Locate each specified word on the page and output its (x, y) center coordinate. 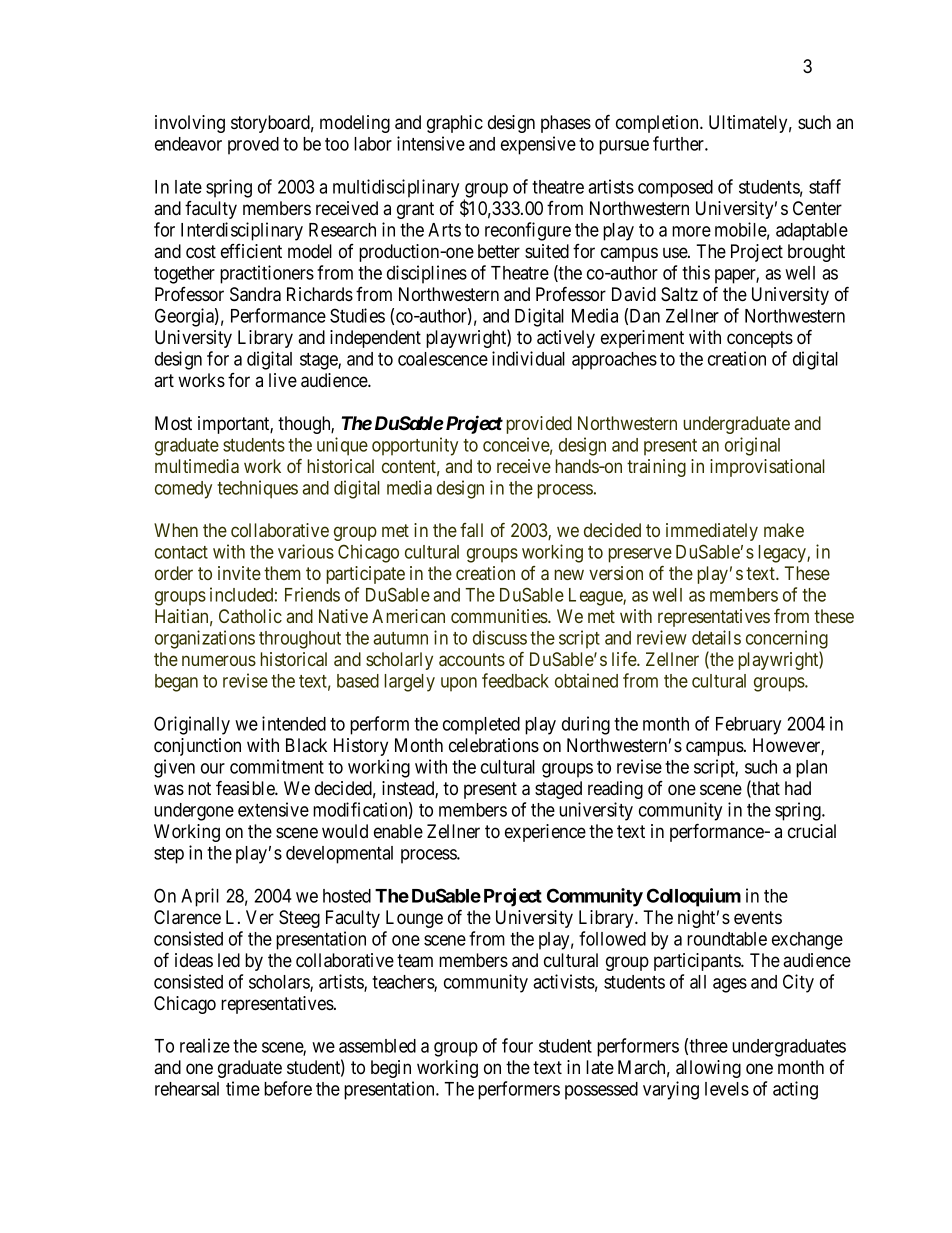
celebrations (494, 745)
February (748, 726)
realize (205, 1045)
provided (539, 425)
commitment (277, 766)
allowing (708, 1069)
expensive (538, 145)
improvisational (767, 468)
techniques (257, 489)
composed (675, 189)
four (517, 1045)
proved (253, 146)
